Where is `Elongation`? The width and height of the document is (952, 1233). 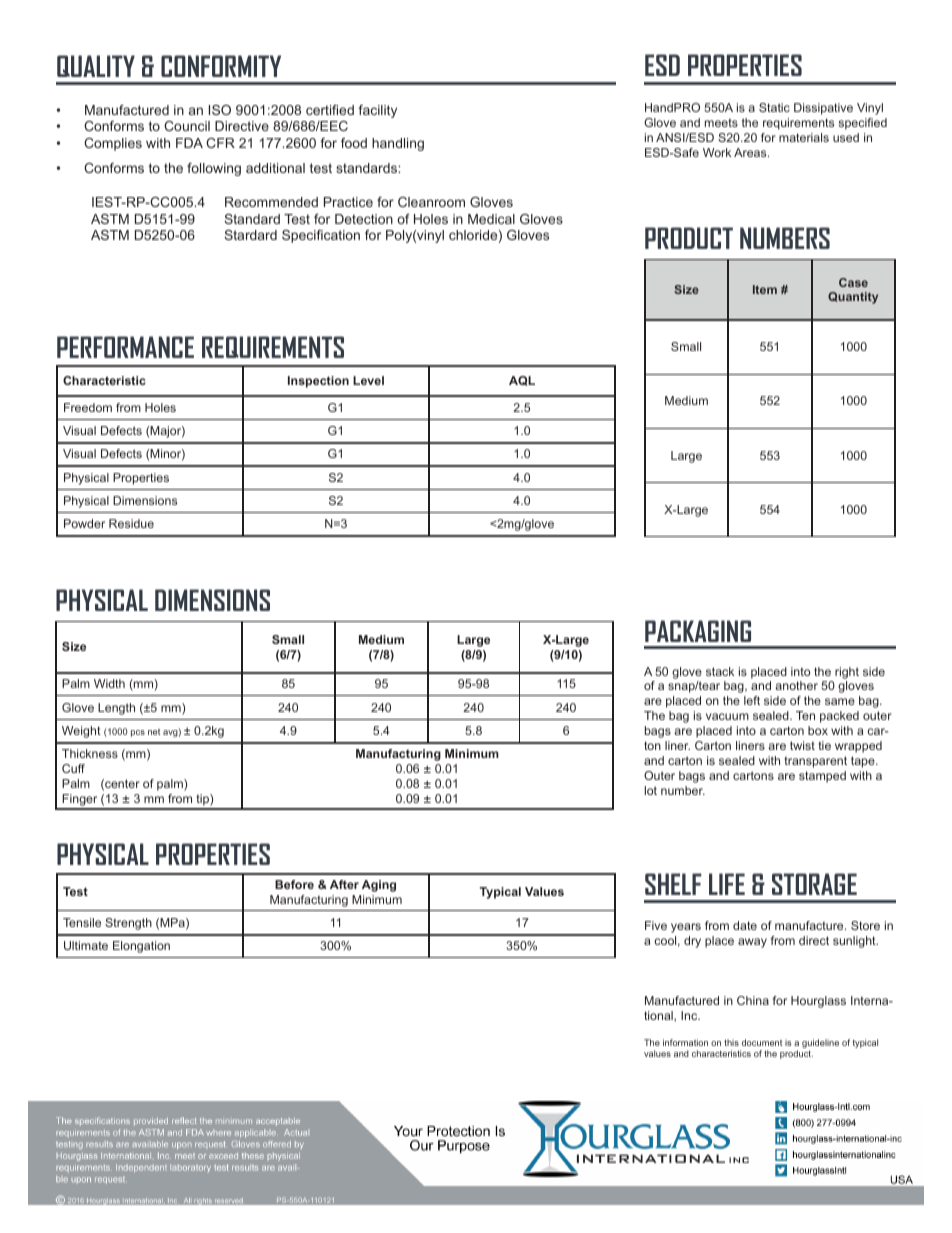 Elongation is located at coordinates (141, 947).
